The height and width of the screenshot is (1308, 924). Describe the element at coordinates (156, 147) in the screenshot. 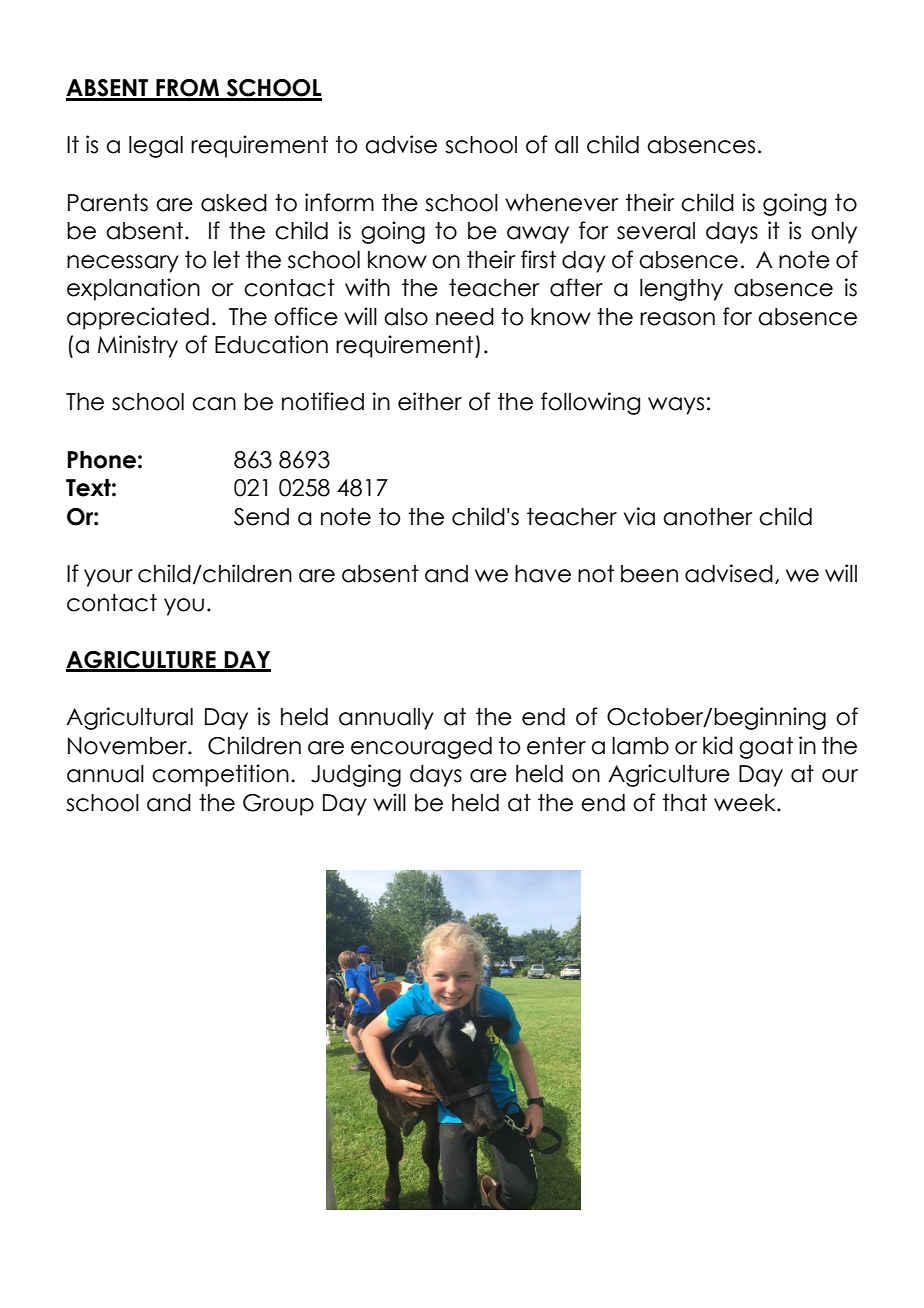

I see `legal` at that location.
